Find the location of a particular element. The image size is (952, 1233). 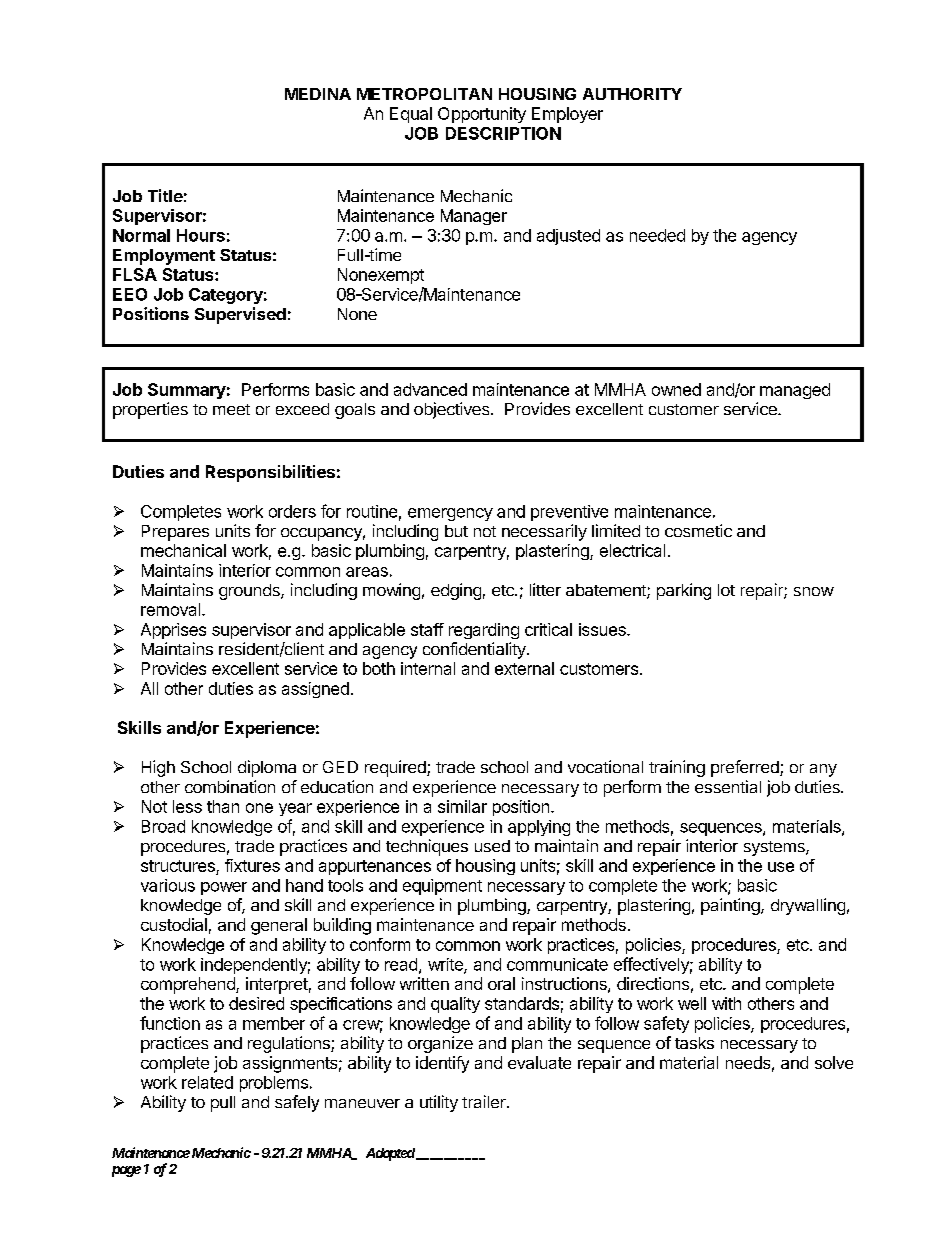

AUTHORITY is located at coordinates (632, 94).
